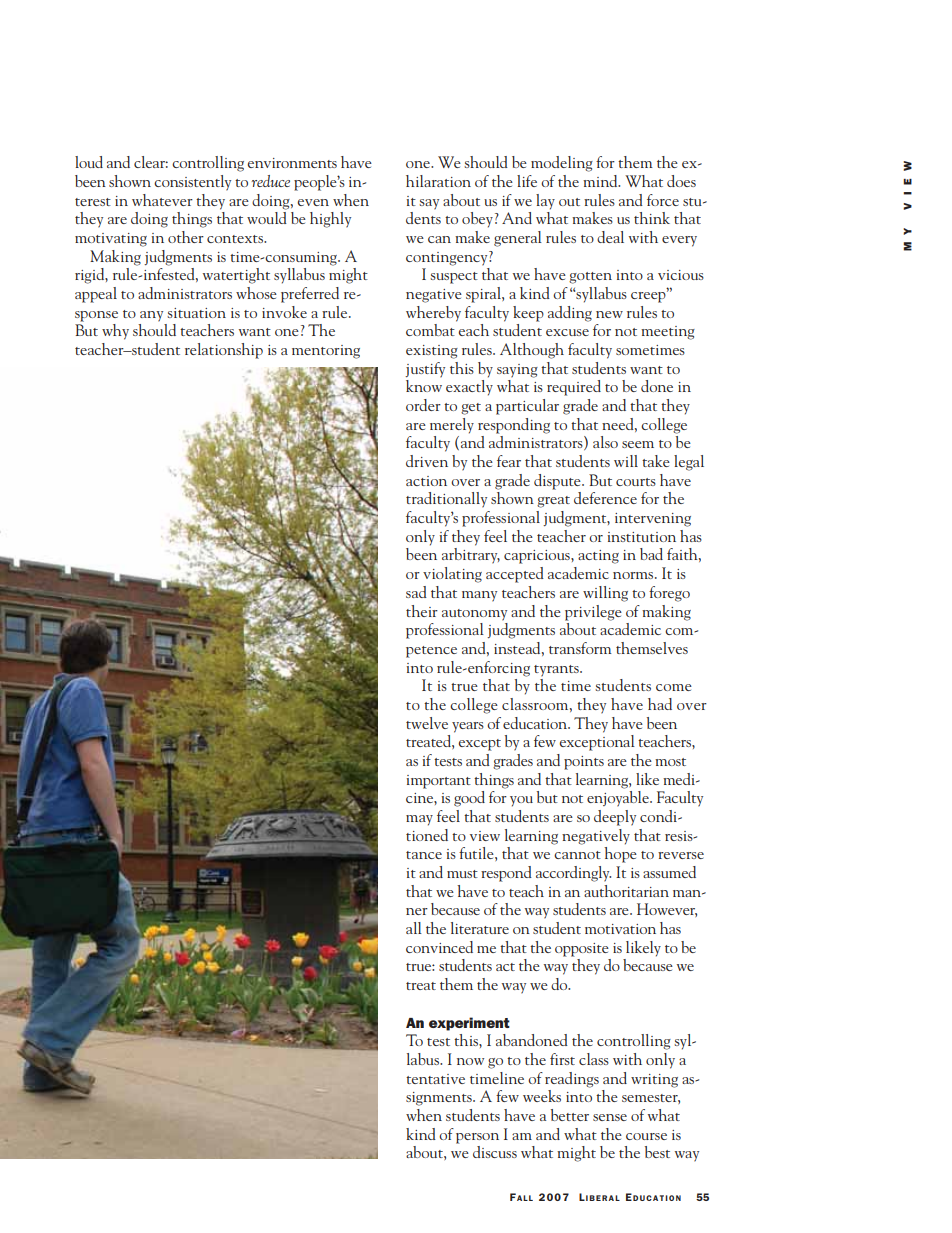  What do you see at coordinates (580, 648) in the screenshot?
I see `transform` at bounding box center [580, 648].
